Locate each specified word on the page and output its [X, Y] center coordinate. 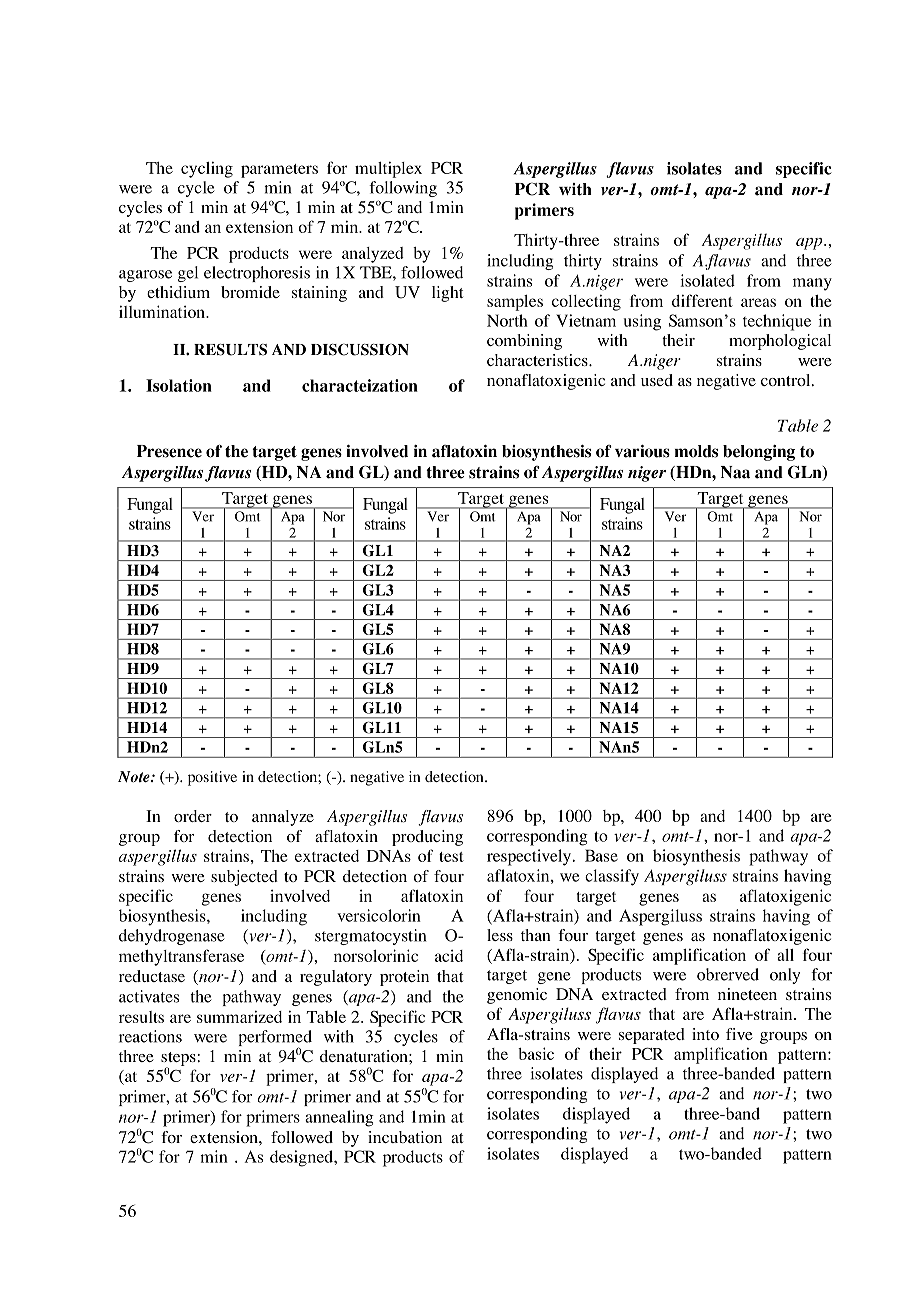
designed [302, 1158]
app [810, 244]
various [642, 451]
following [403, 189]
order [193, 816]
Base [601, 855]
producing [427, 838]
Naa [735, 472]
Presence [169, 451]
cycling [207, 170]
